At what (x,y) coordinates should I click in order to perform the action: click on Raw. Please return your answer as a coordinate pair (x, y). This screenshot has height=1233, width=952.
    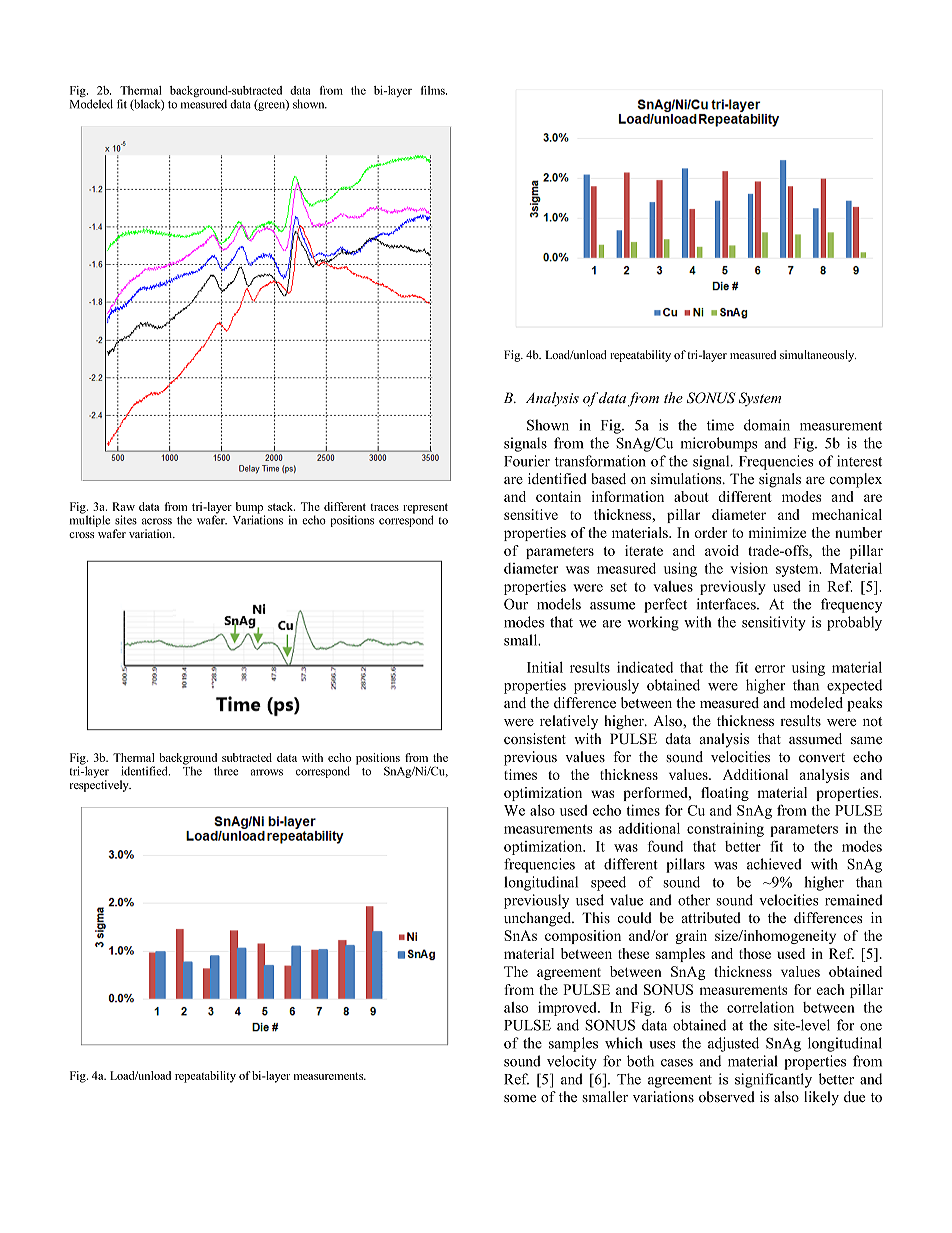
    Looking at the image, I should click on (123, 506).
